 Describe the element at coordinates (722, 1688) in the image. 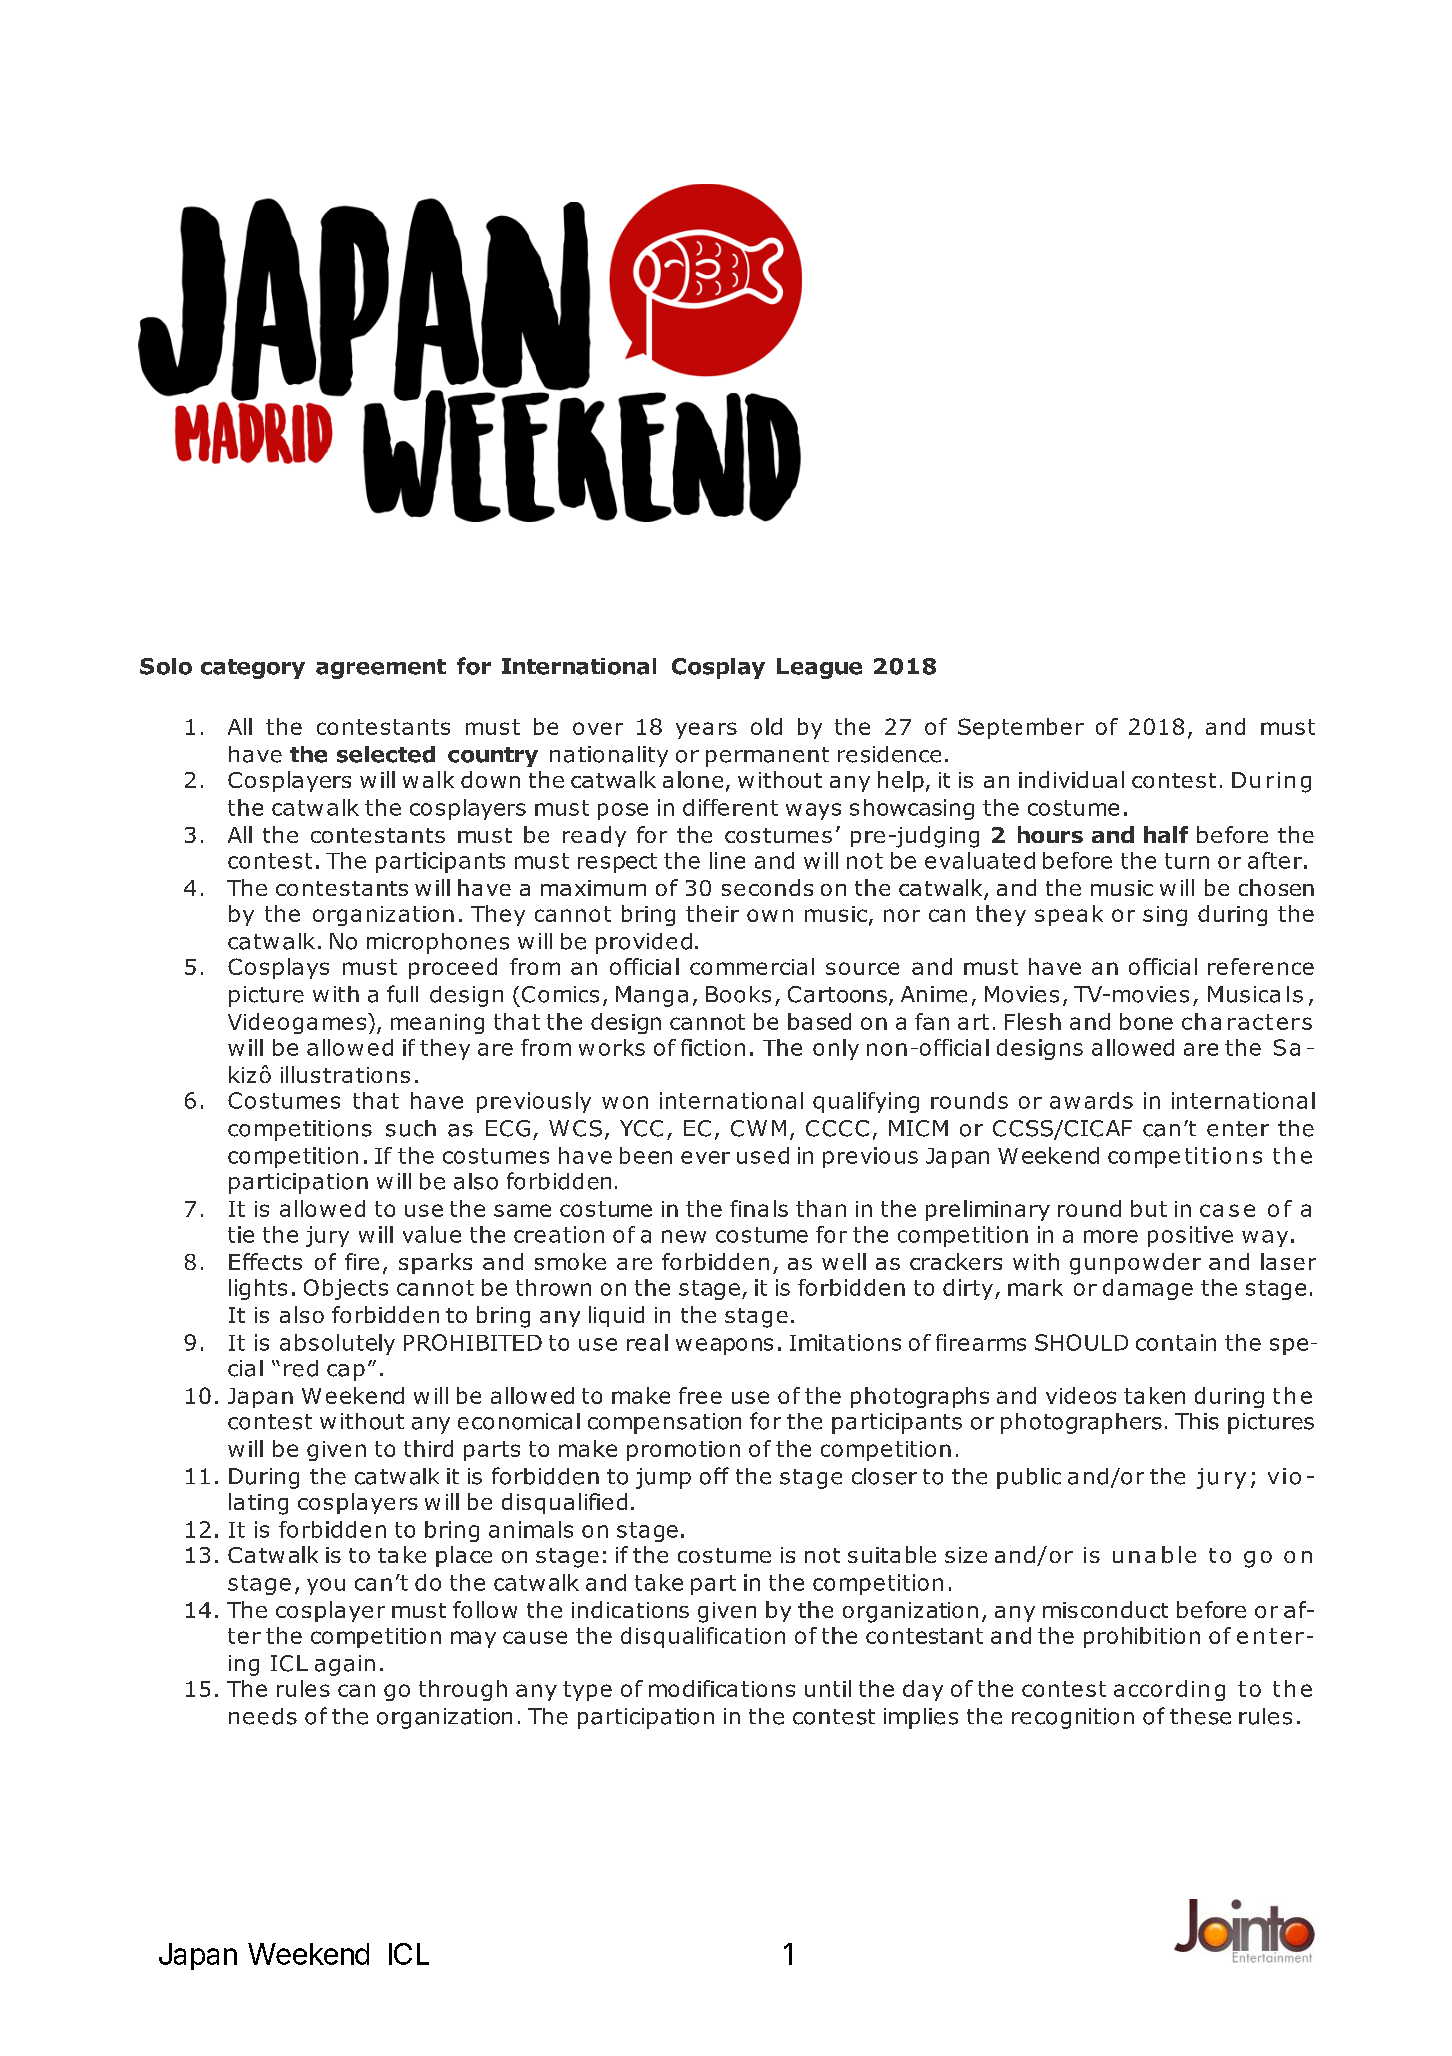

I see `modifications` at that location.
